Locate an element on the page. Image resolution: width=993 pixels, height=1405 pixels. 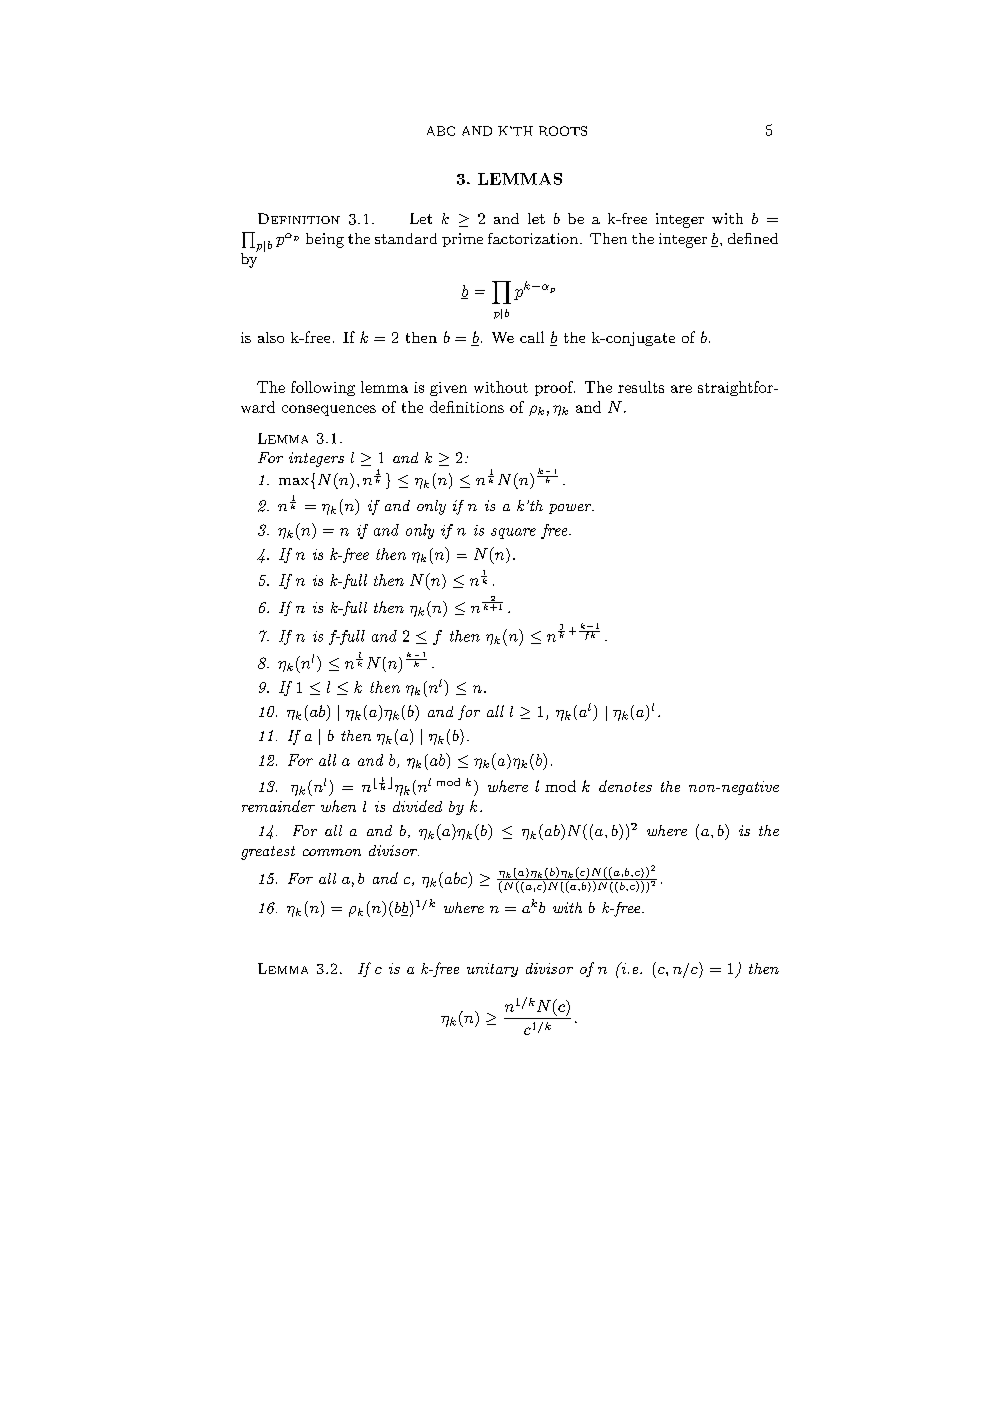
square is located at coordinates (513, 533).
